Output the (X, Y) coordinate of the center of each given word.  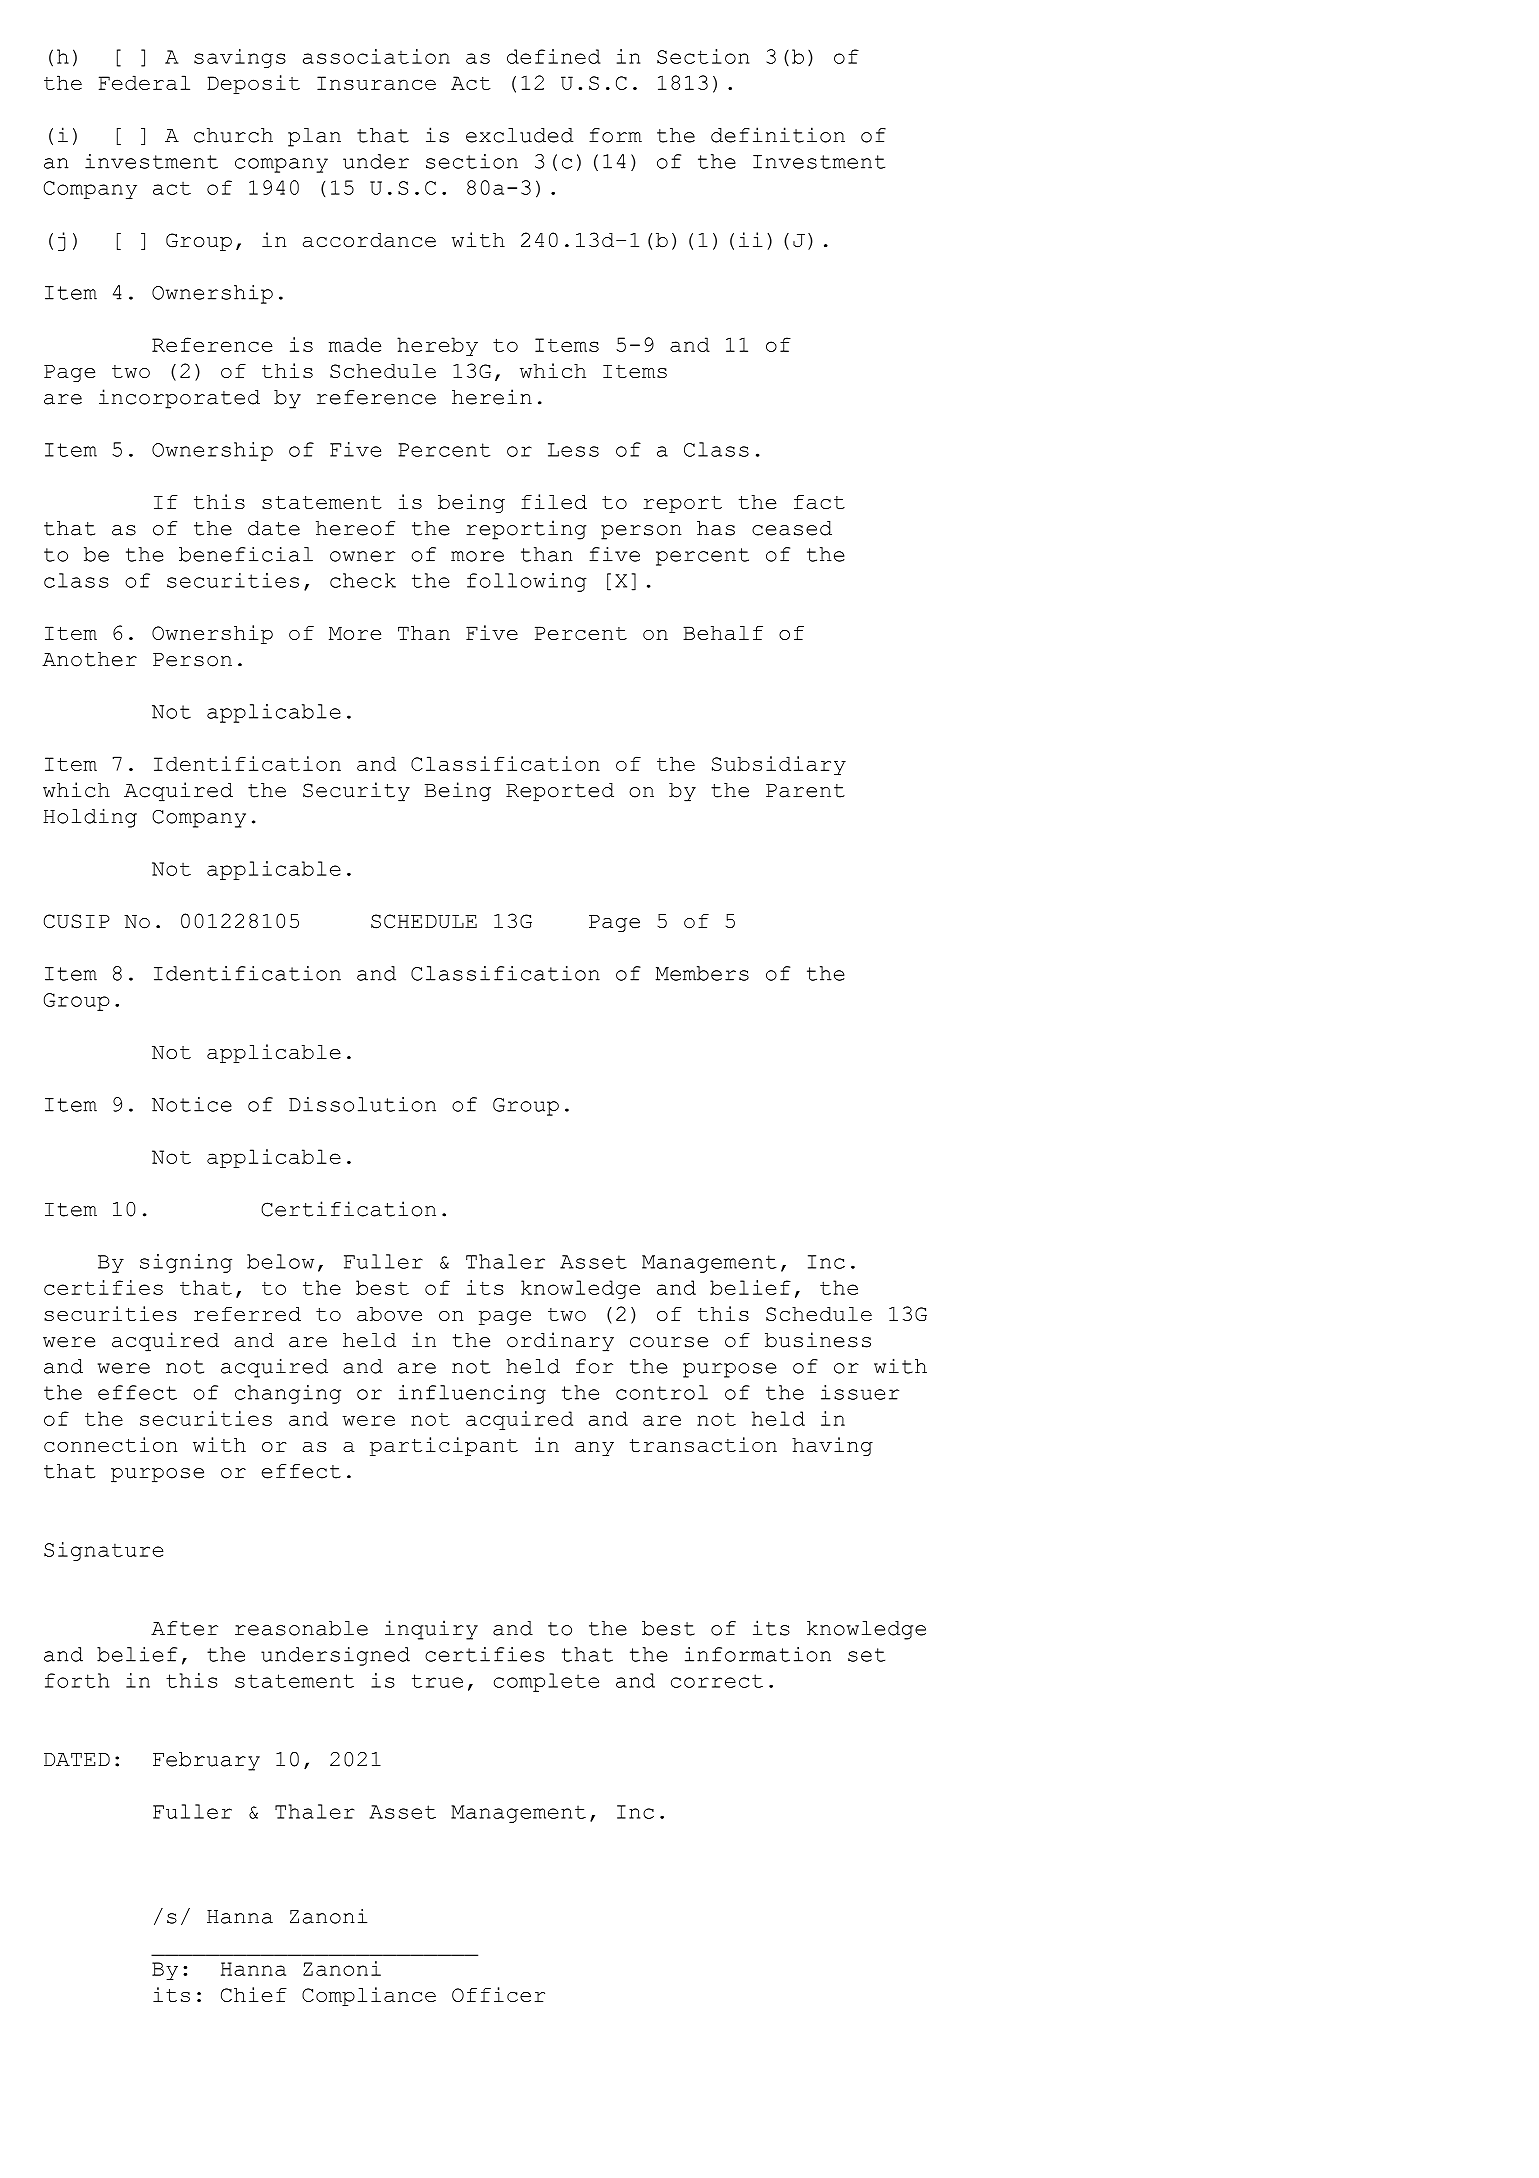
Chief (254, 1994)
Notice (192, 1104)
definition (778, 135)
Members (702, 973)
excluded (519, 135)
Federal (144, 82)
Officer (498, 1994)
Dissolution (362, 1104)
